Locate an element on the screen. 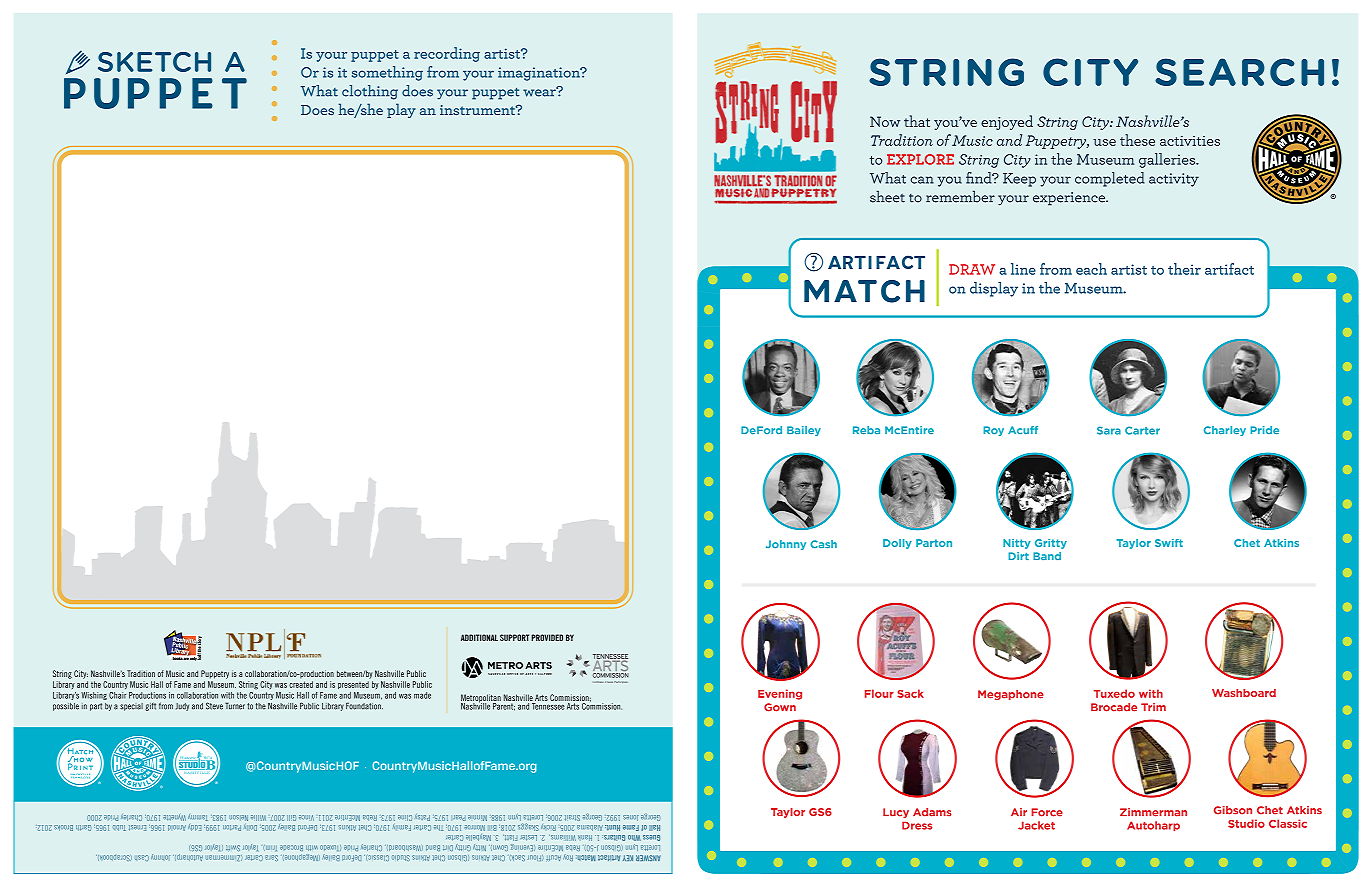 This screenshot has height=887, width=1372. Lucy is located at coordinates (896, 813).
